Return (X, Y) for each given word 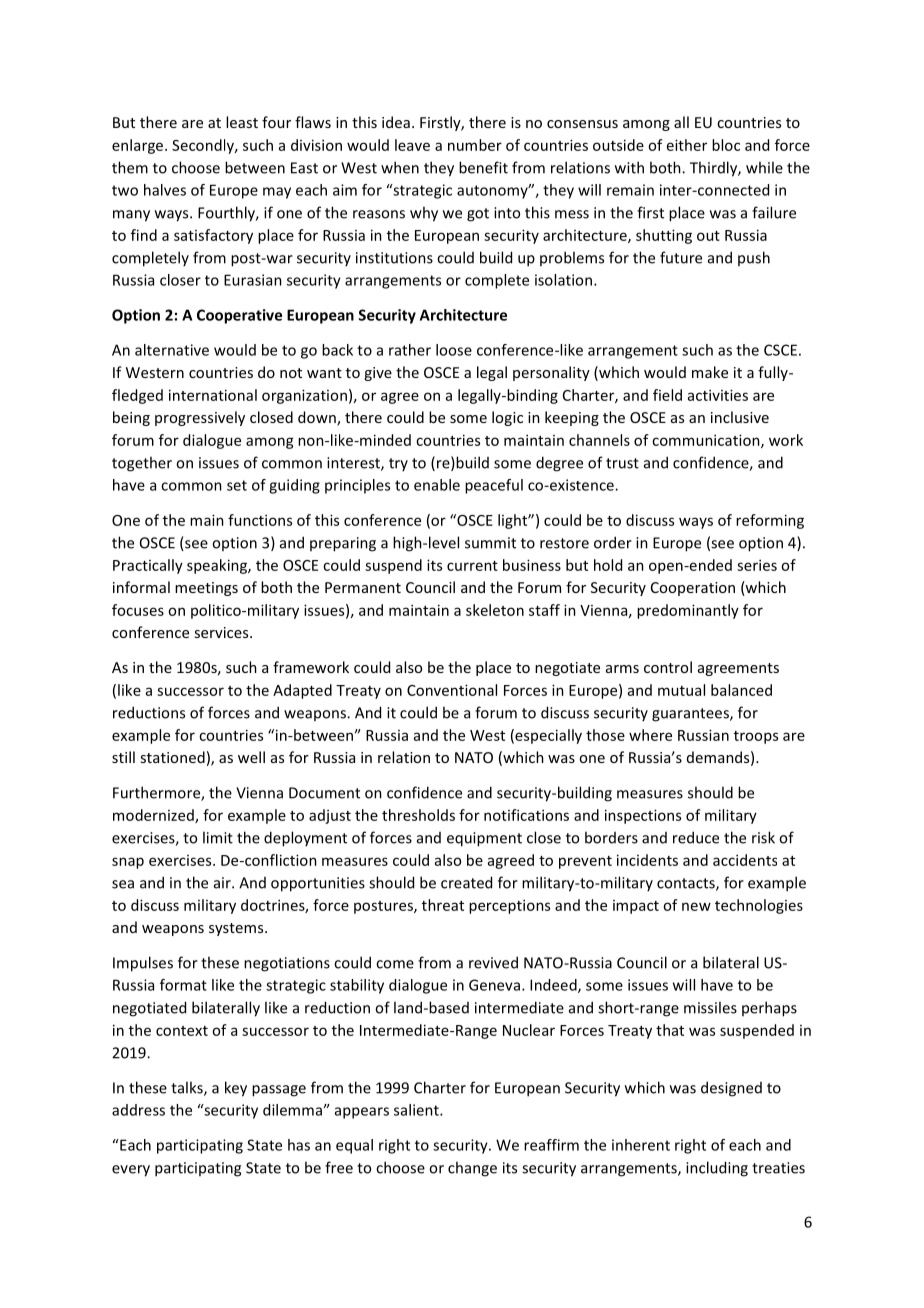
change (472, 1169)
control (668, 667)
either (687, 145)
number (475, 145)
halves (165, 190)
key (236, 1089)
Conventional (452, 690)
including (717, 1169)
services (222, 632)
